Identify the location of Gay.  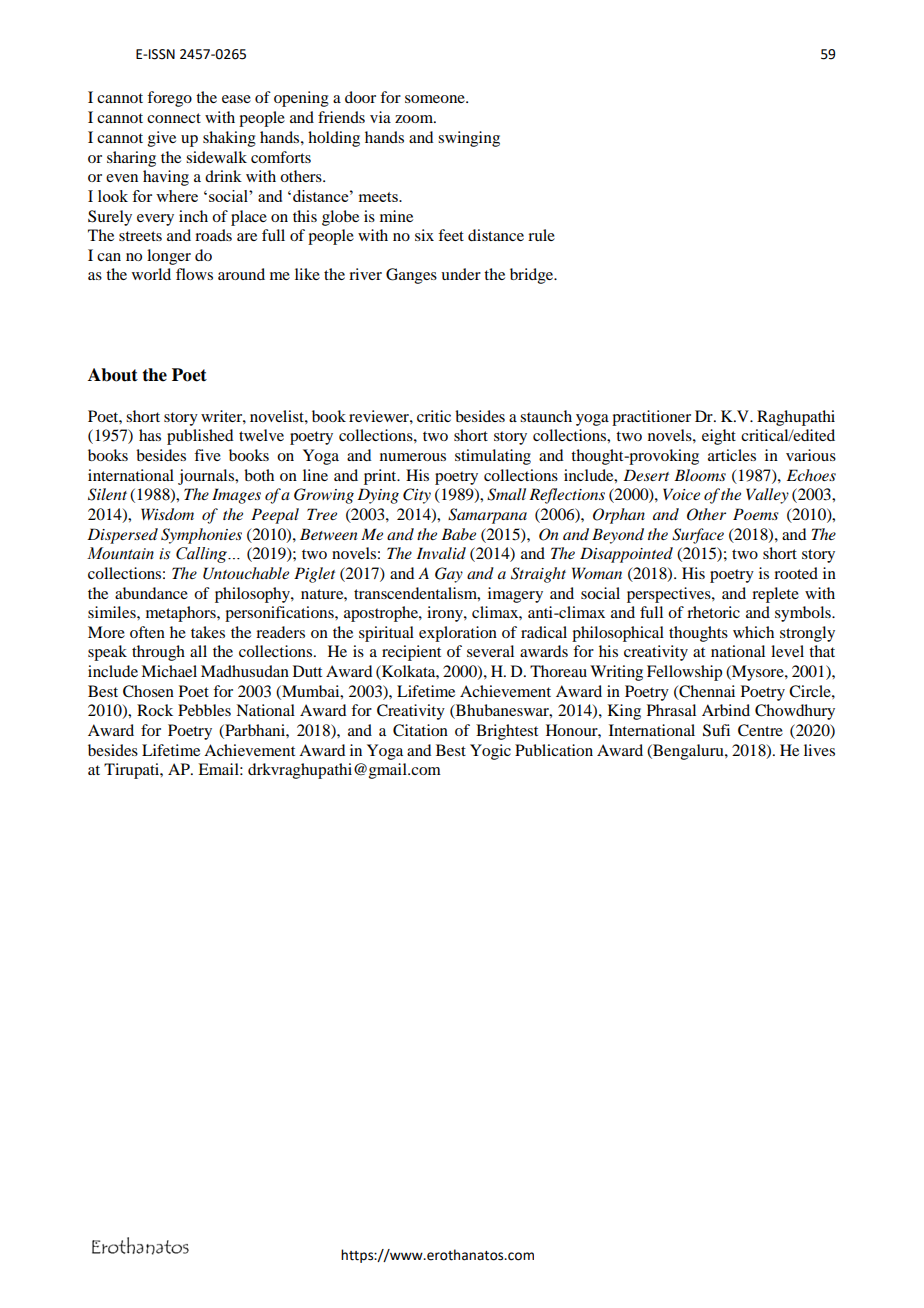
(449, 575).
